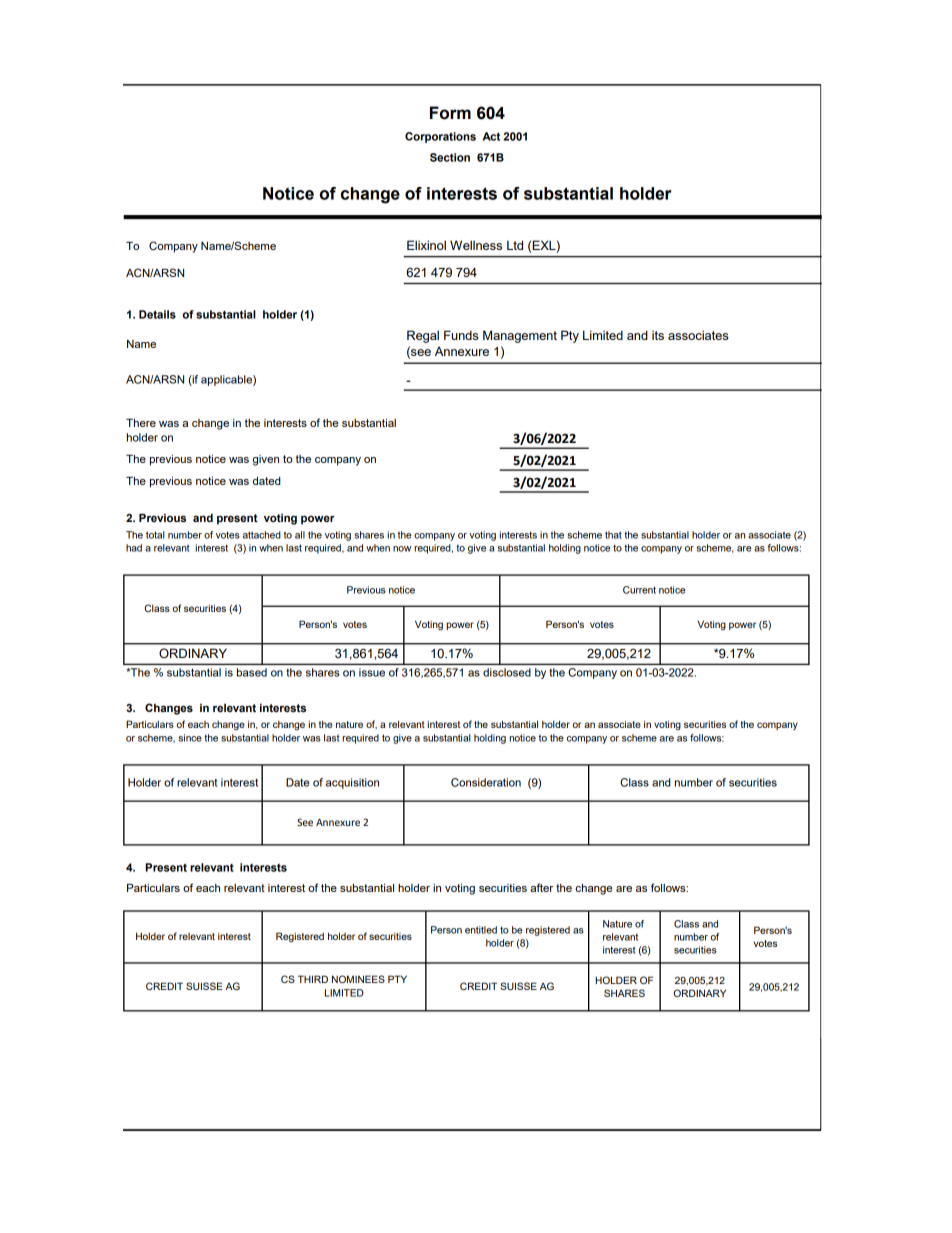 Image resolution: width=952 pixels, height=1233 pixels. Describe the element at coordinates (358, 979) in the screenshot. I see `NOMINEES` at that location.
